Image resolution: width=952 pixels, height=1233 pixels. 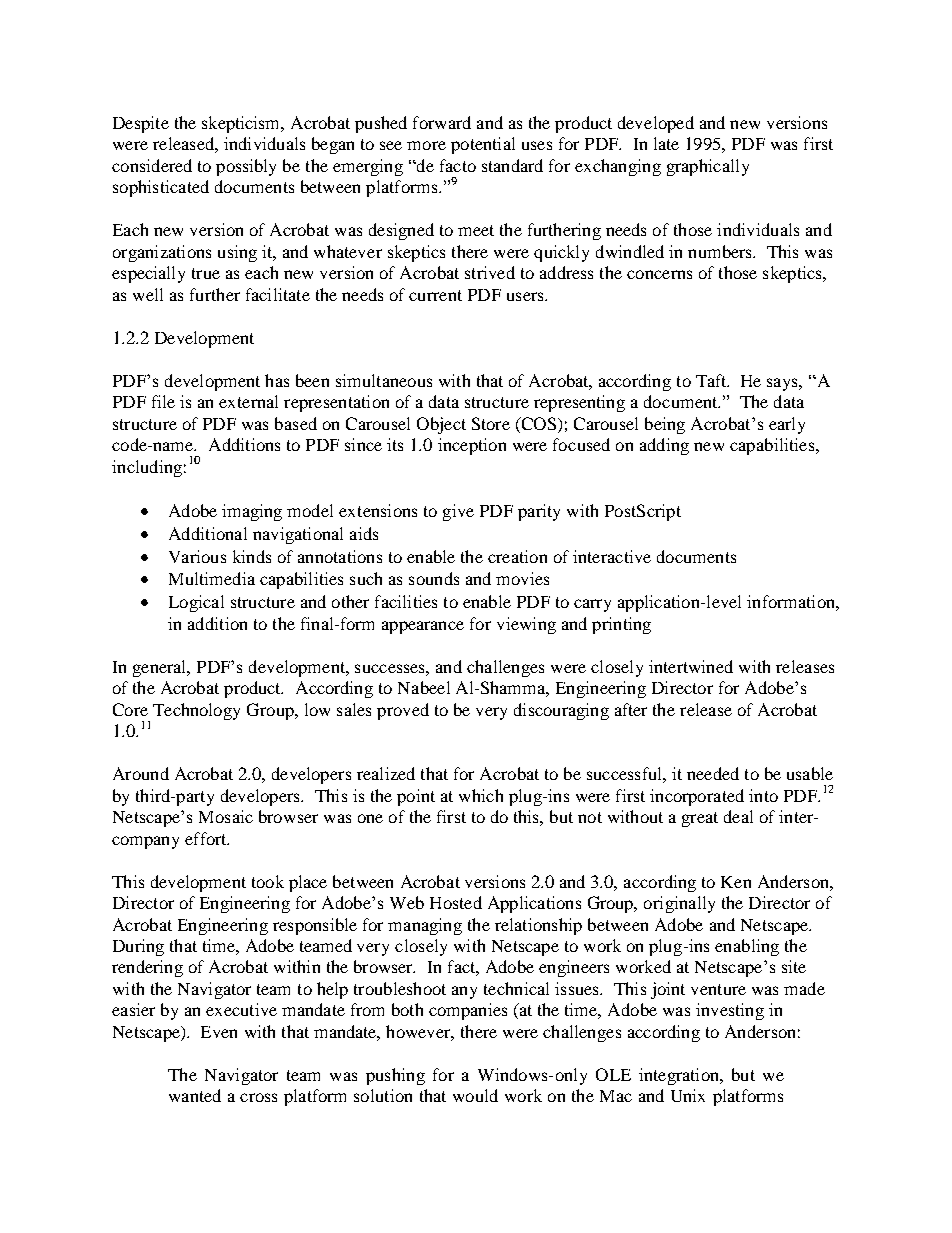 I want to click on integration, so click(x=680, y=1076).
